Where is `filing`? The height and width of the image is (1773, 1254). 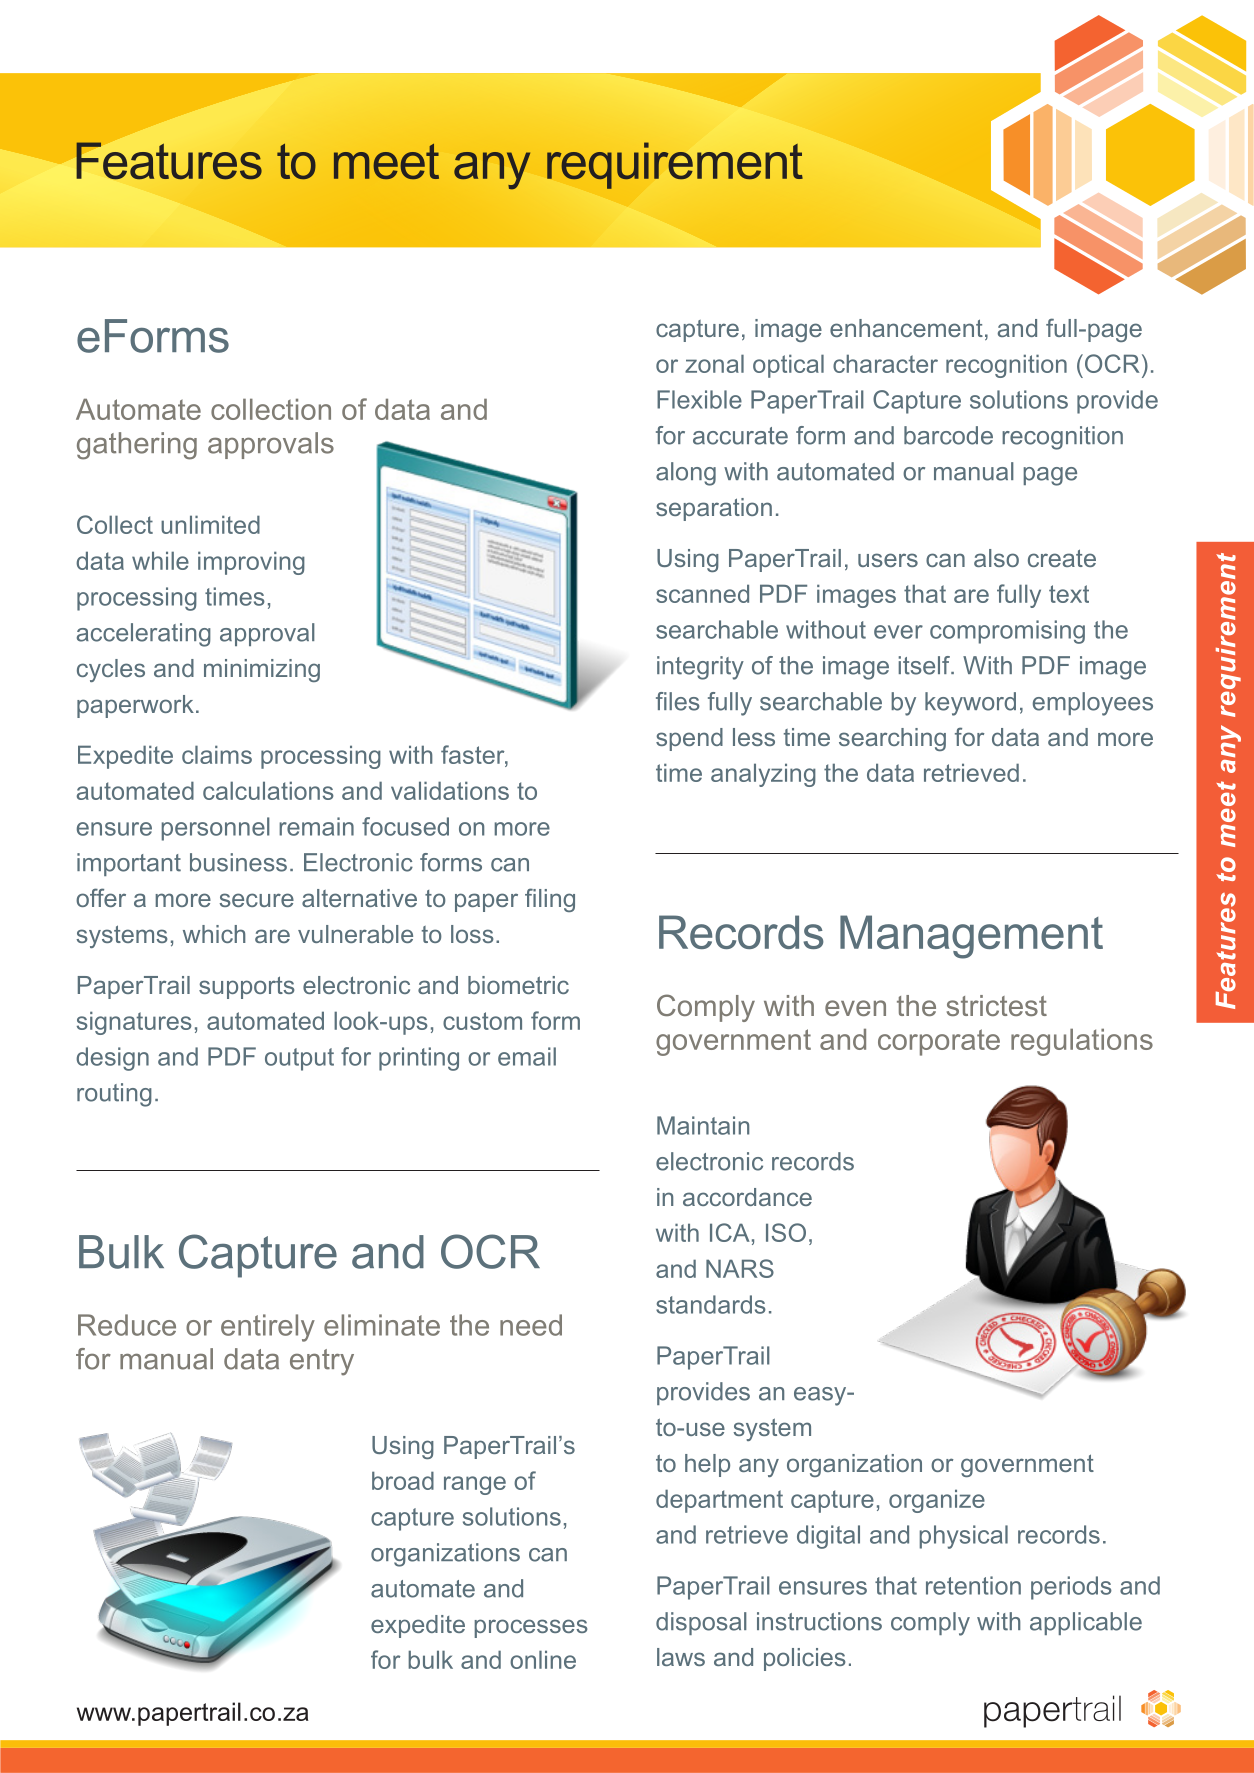 filing is located at coordinates (550, 900).
